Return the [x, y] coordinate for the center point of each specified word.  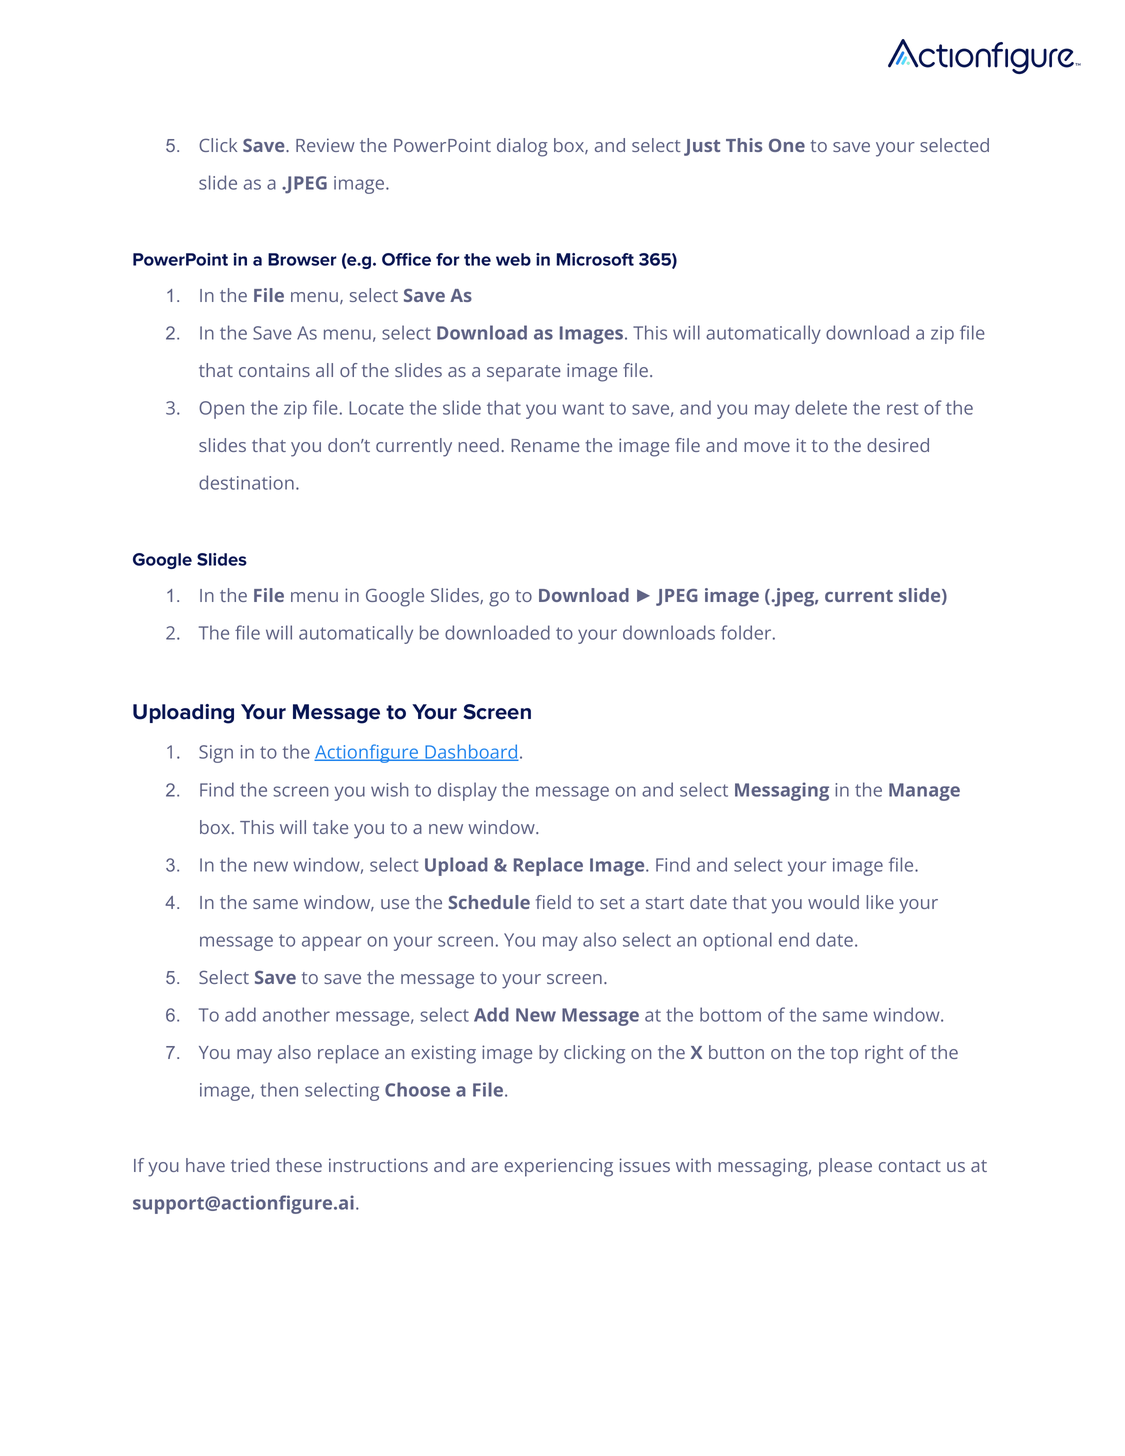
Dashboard [471, 752]
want [583, 408]
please [845, 1167]
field [553, 902]
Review [325, 145]
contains [274, 370]
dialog [522, 147]
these [299, 1165]
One [787, 145]
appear [332, 943]
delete [821, 407]
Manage [924, 792]
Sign [216, 754]
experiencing [558, 1167]
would [833, 902]
